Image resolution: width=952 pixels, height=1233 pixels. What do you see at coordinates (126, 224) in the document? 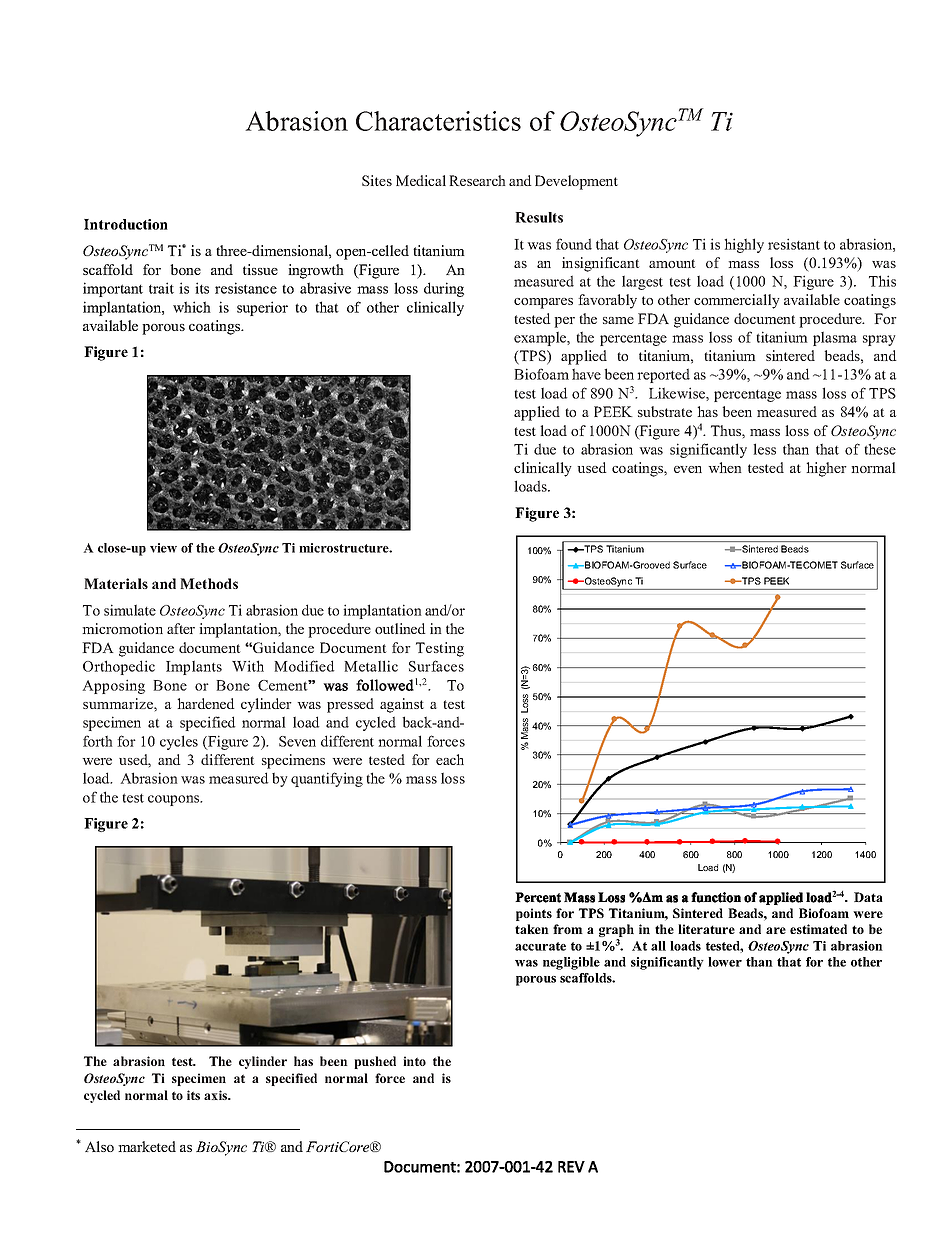
I see `Introduction` at bounding box center [126, 224].
